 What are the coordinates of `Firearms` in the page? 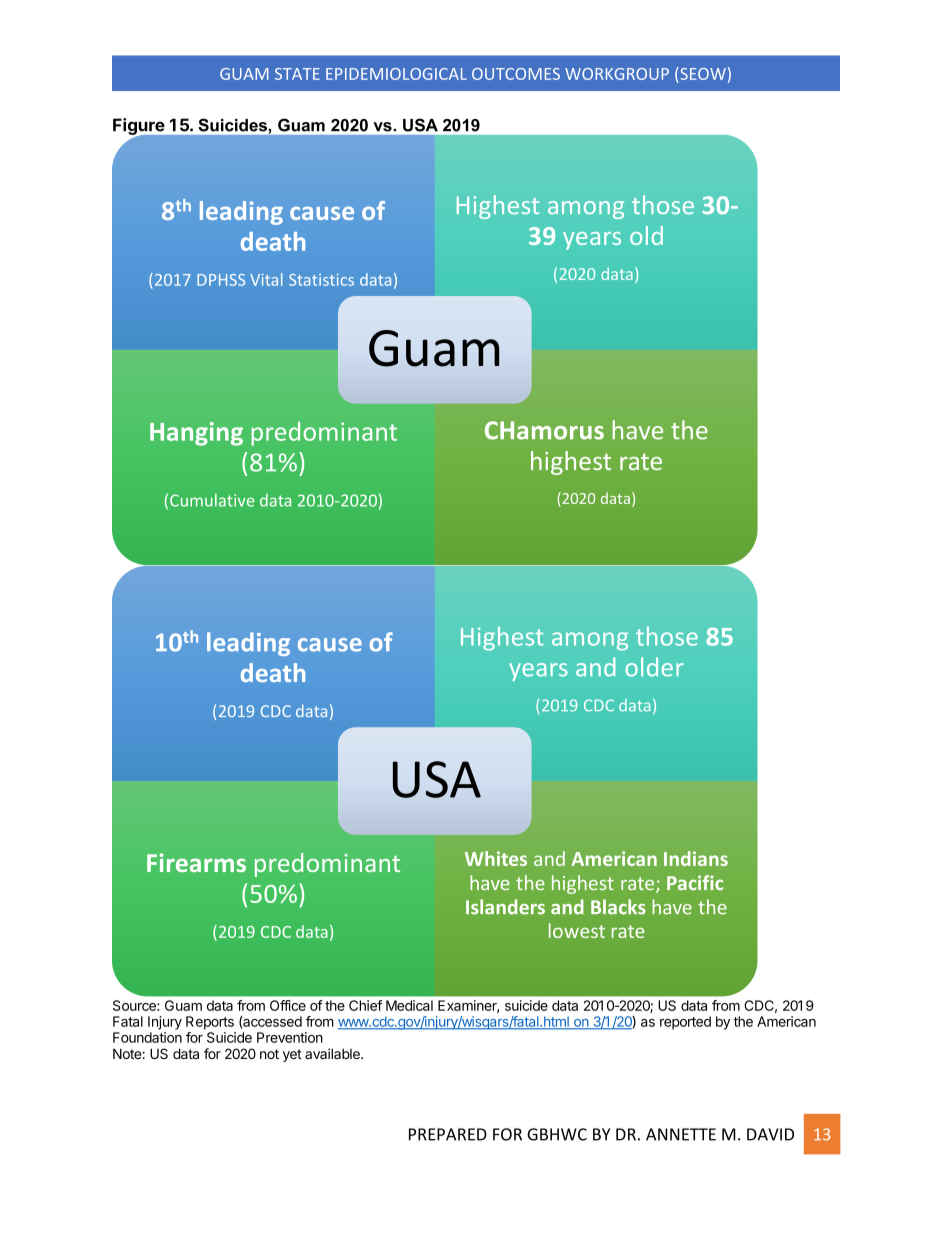 It's located at (196, 862).
